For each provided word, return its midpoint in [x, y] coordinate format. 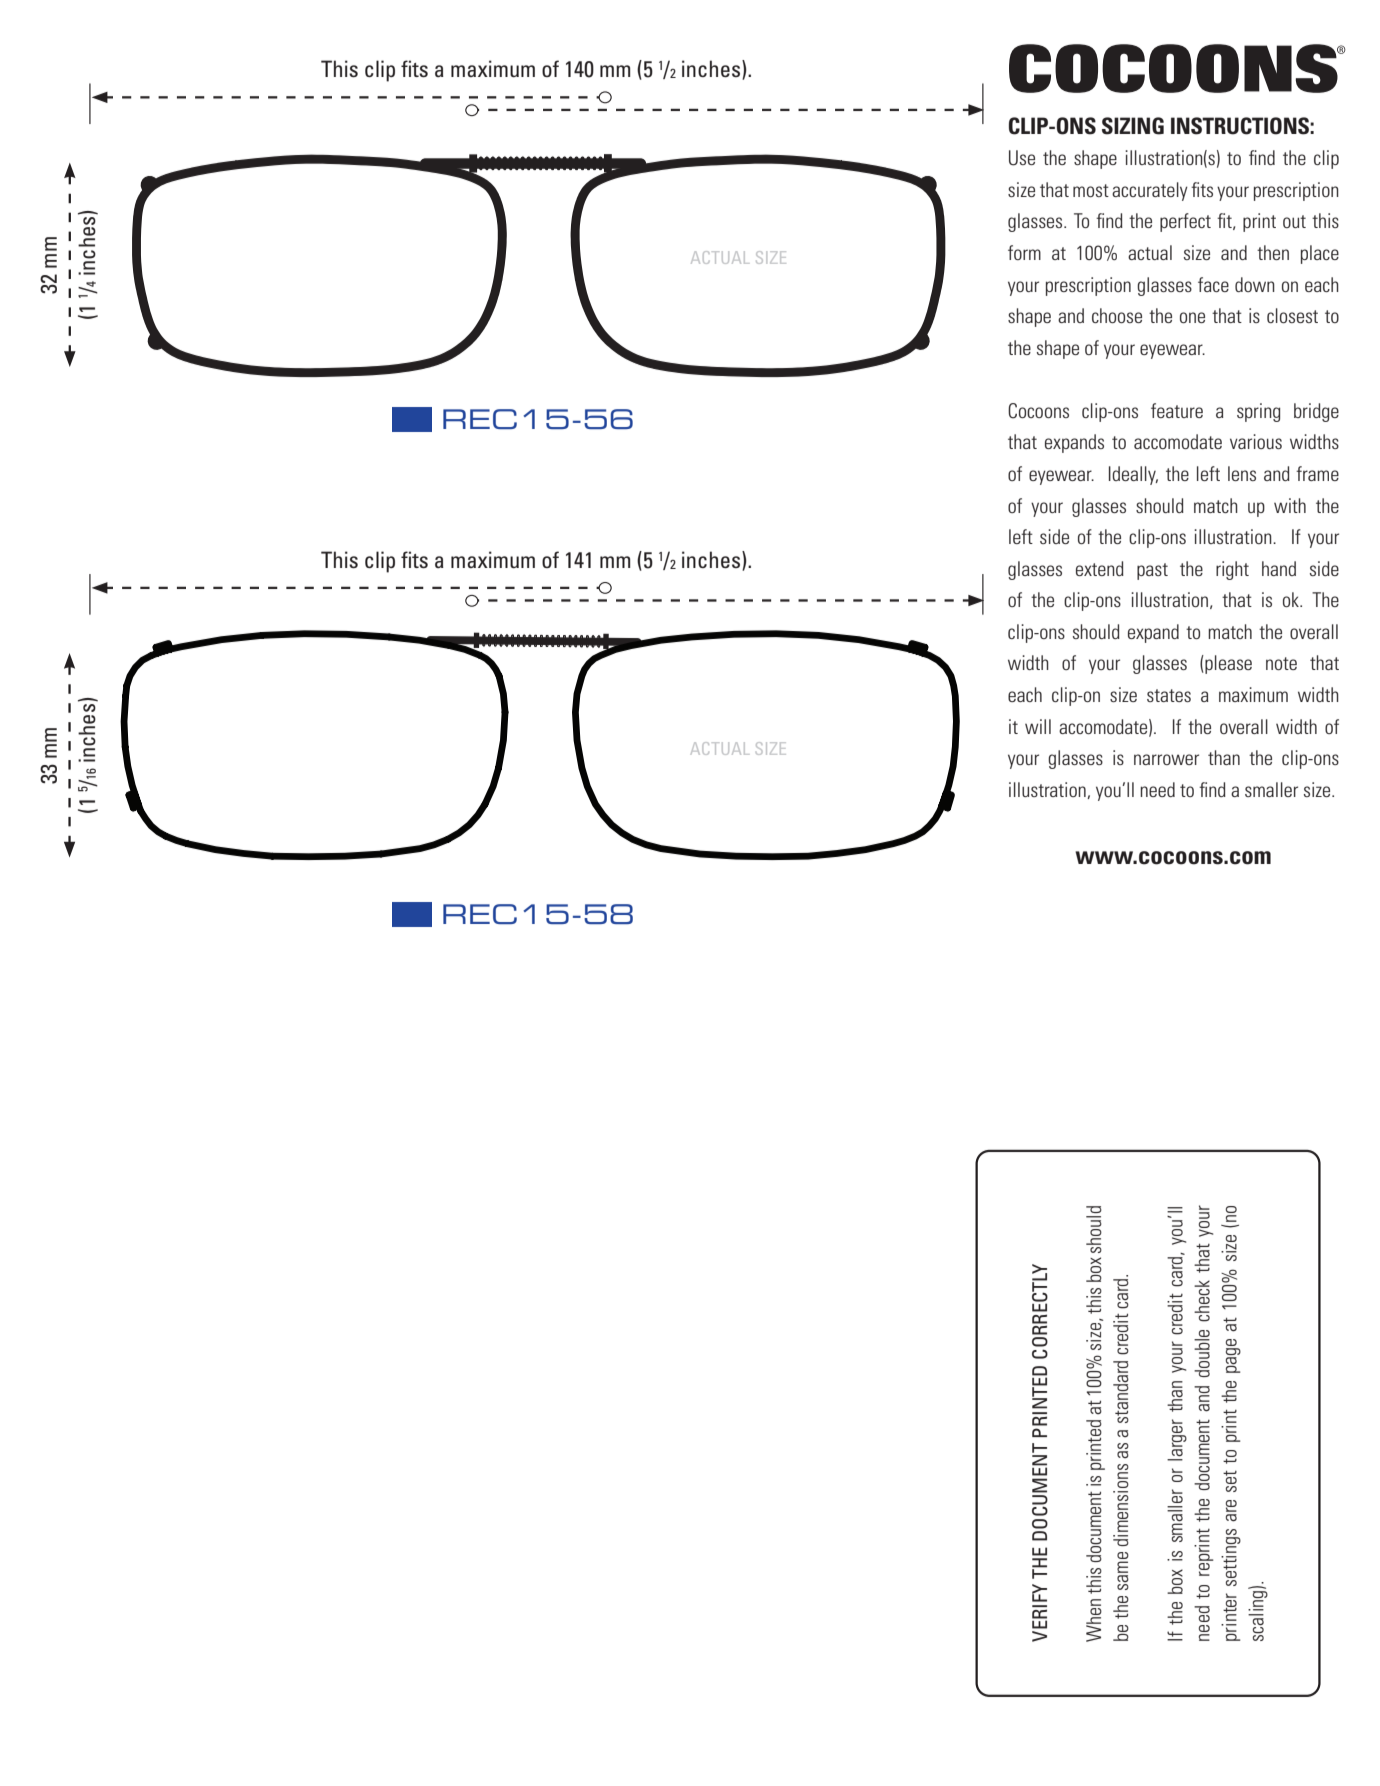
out [1294, 221]
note [1281, 663]
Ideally [1133, 475]
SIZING [1133, 126]
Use [1022, 158]
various [1256, 441]
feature [1177, 410]
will [1038, 726]
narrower [1166, 759]
